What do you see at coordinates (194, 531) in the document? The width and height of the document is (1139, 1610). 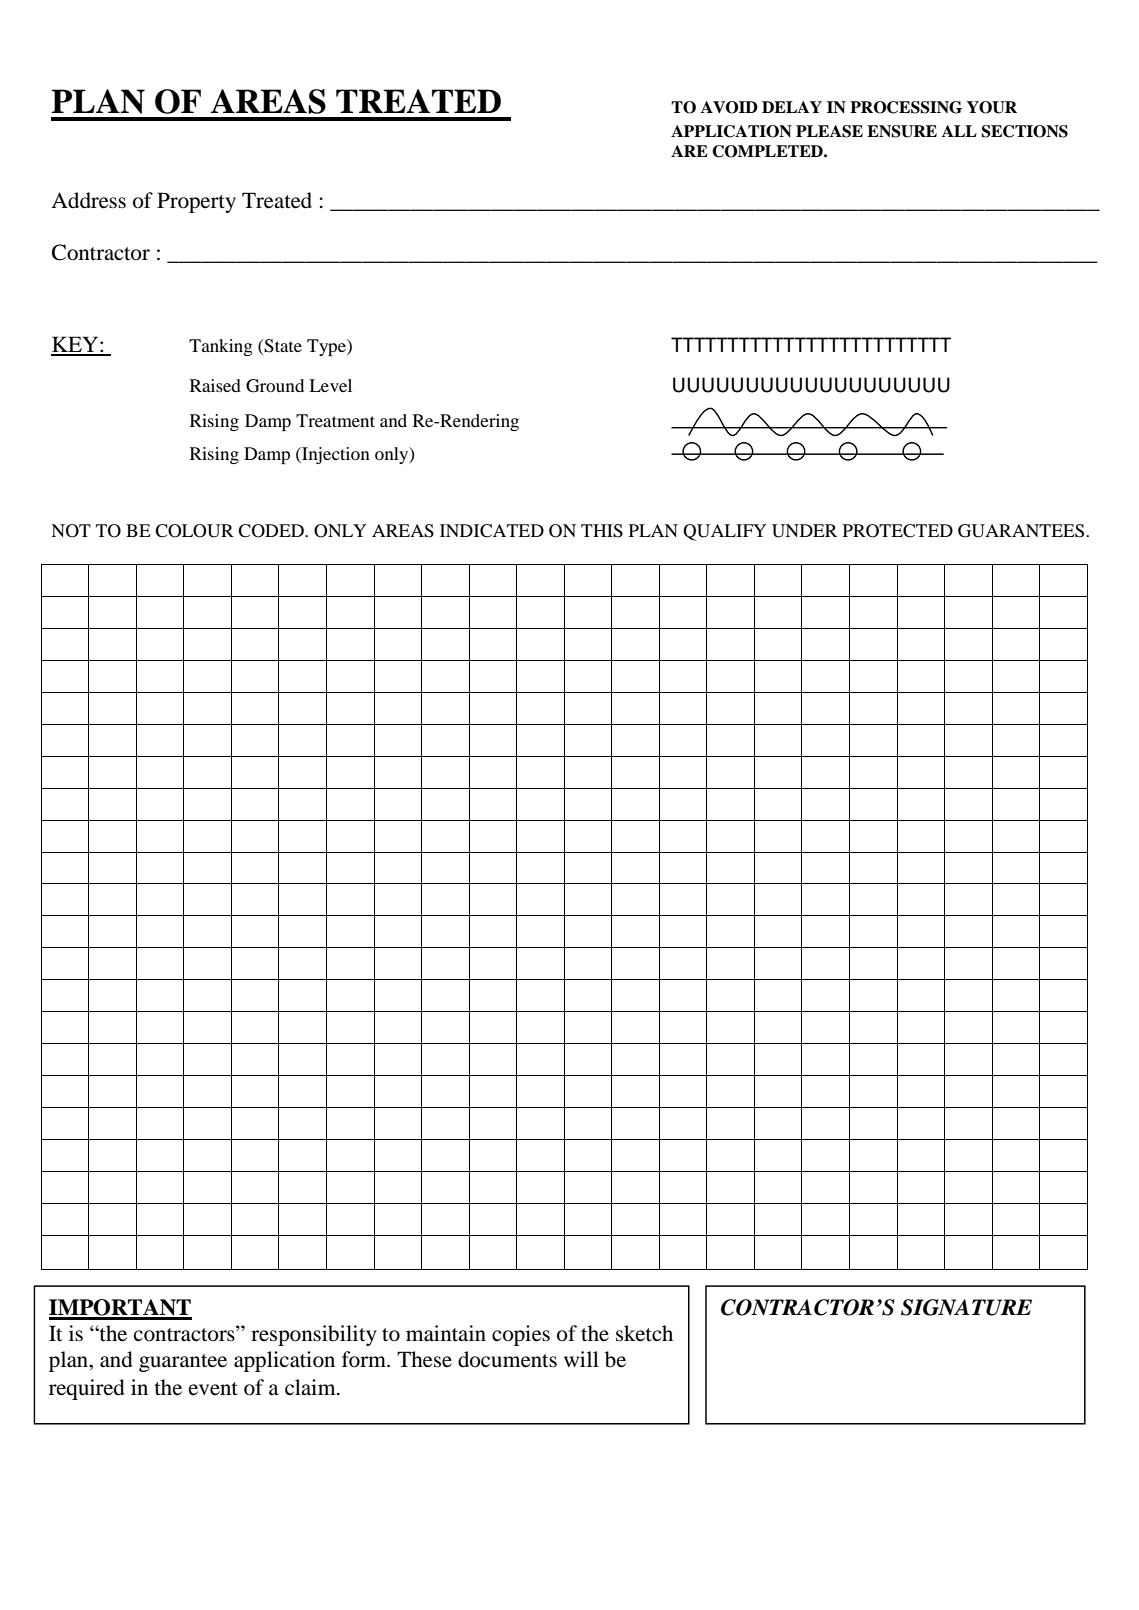 I see `COLOUR` at bounding box center [194, 531].
